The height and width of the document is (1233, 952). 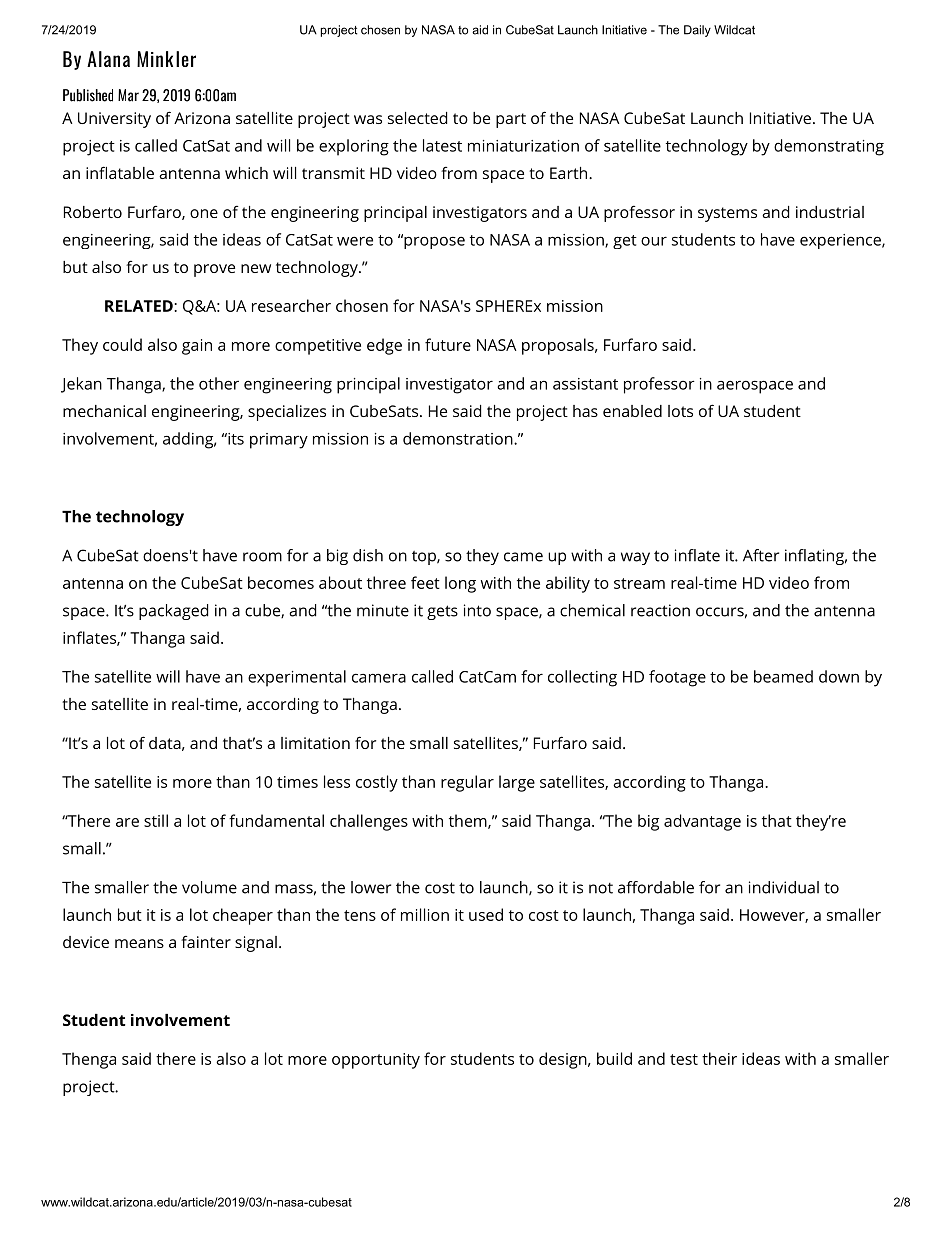 I want to click on regular, so click(x=467, y=783).
